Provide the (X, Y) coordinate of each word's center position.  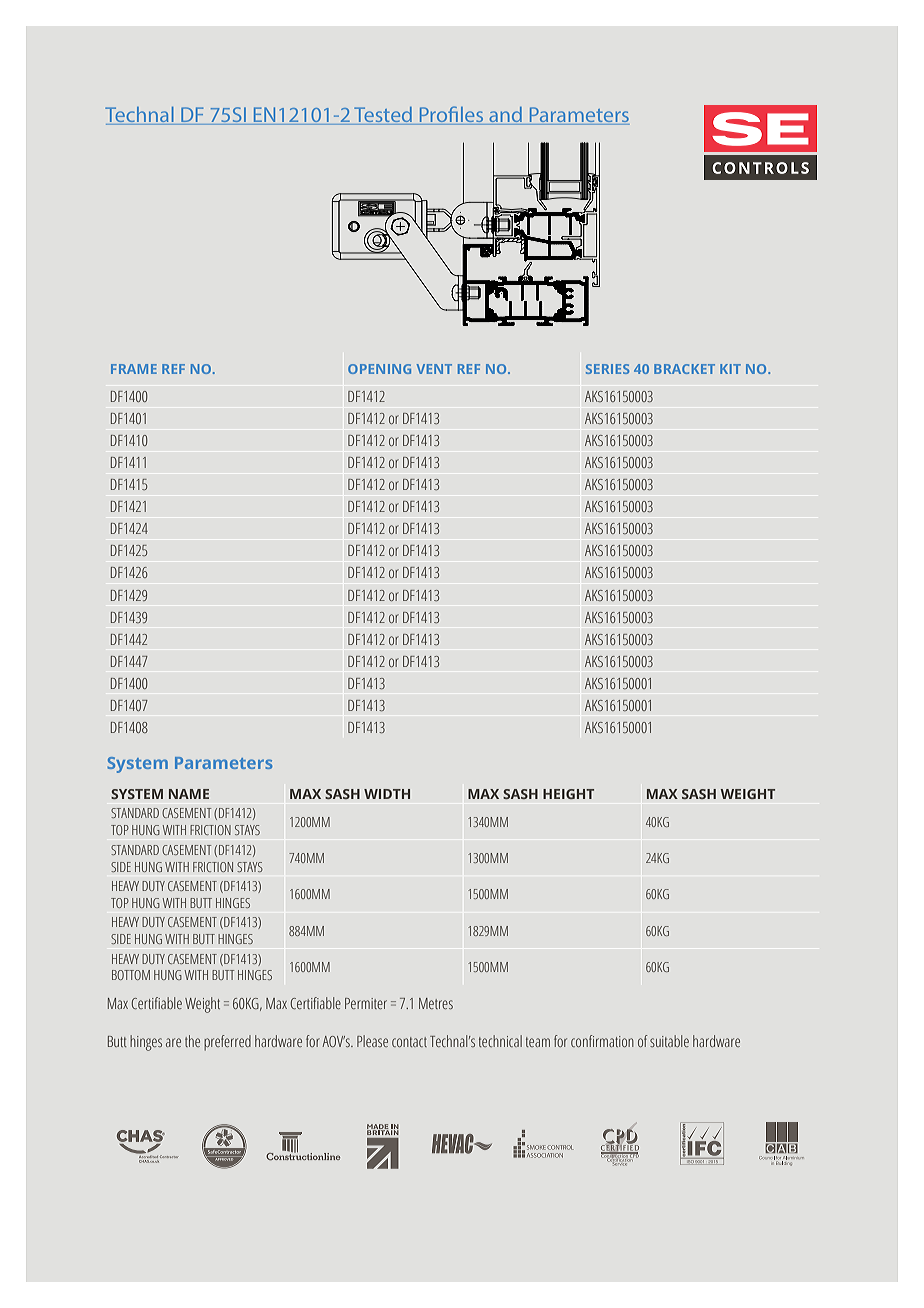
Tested (383, 116)
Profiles (451, 115)
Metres (436, 1003)
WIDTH (387, 794)
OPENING (379, 369)
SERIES (607, 369)
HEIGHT (568, 794)
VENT (434, 369)
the (192, 1041)
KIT (730, 369)
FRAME (134, 369)
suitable (669, 1041)
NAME (189, 794)
